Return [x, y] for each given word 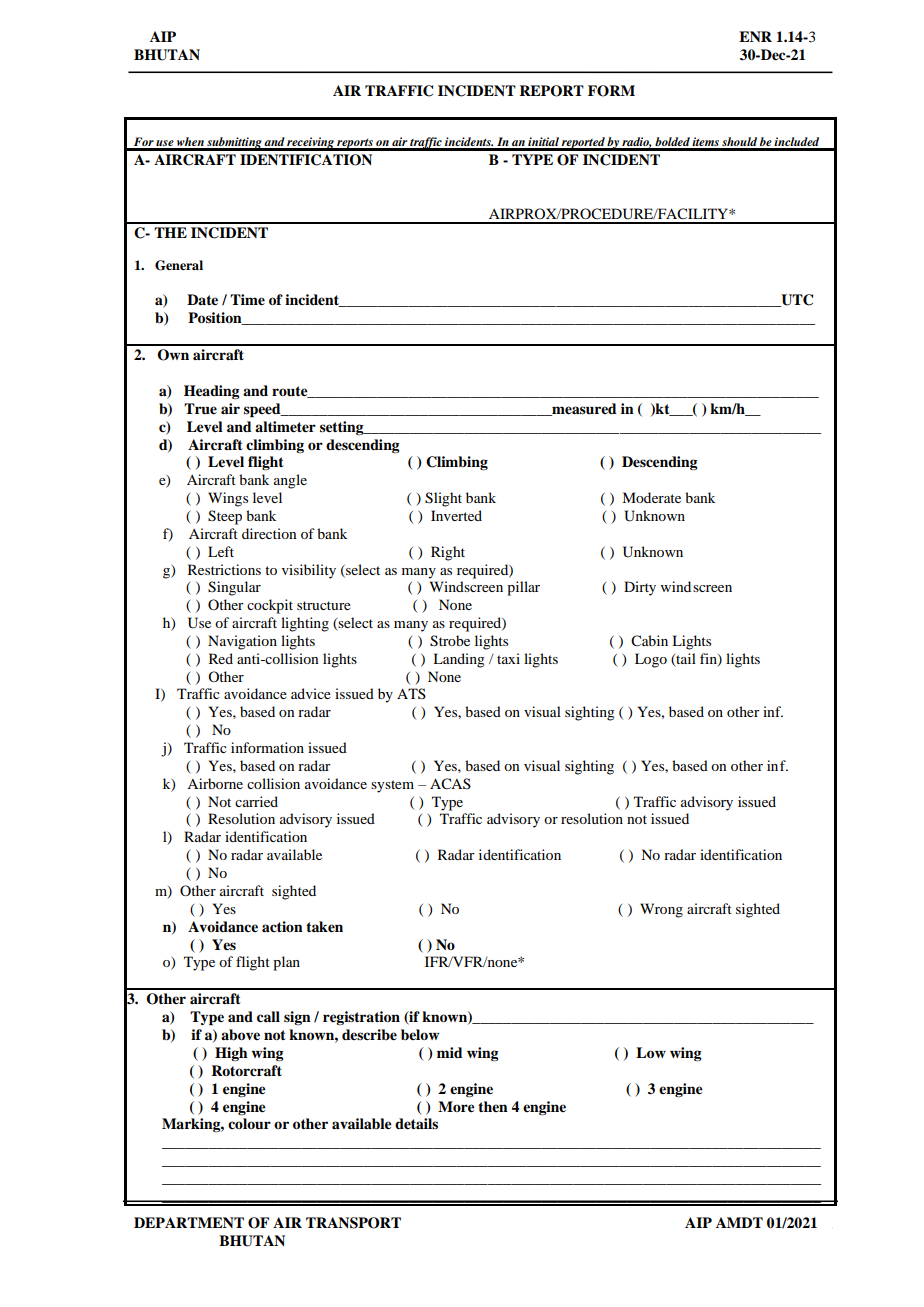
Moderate [651, 497]
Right [448, 553]
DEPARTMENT [189, 1222]
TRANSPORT [353, 1223]
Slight [443, 499]
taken [324, 927]
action [282, 926]
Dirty [640, 588]
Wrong [661, 910]
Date [202, 299]
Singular [234, 588]
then [493, 1106]
